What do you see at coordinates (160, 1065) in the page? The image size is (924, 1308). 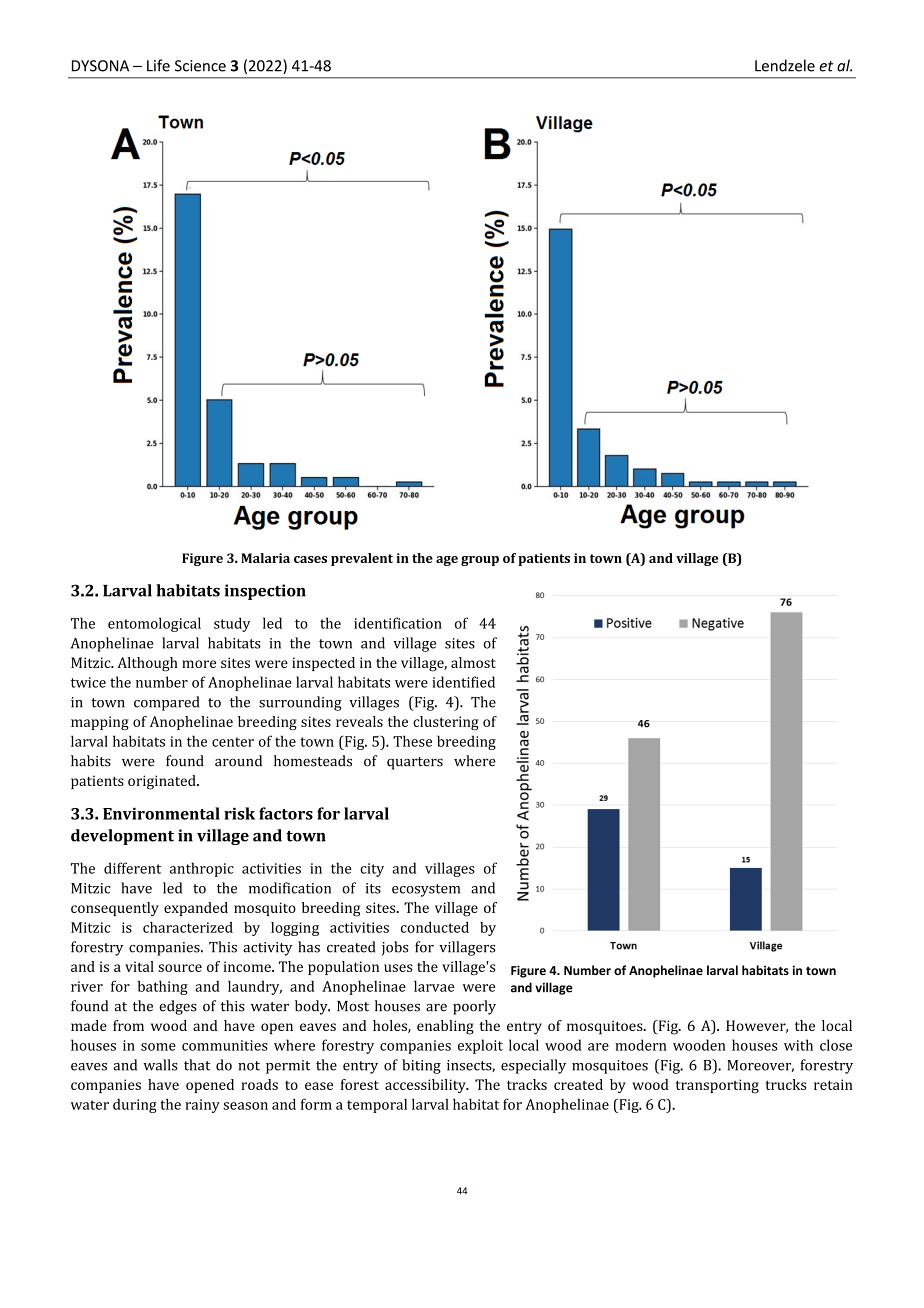 I see `walls` at bounding box center [160, 1065].
